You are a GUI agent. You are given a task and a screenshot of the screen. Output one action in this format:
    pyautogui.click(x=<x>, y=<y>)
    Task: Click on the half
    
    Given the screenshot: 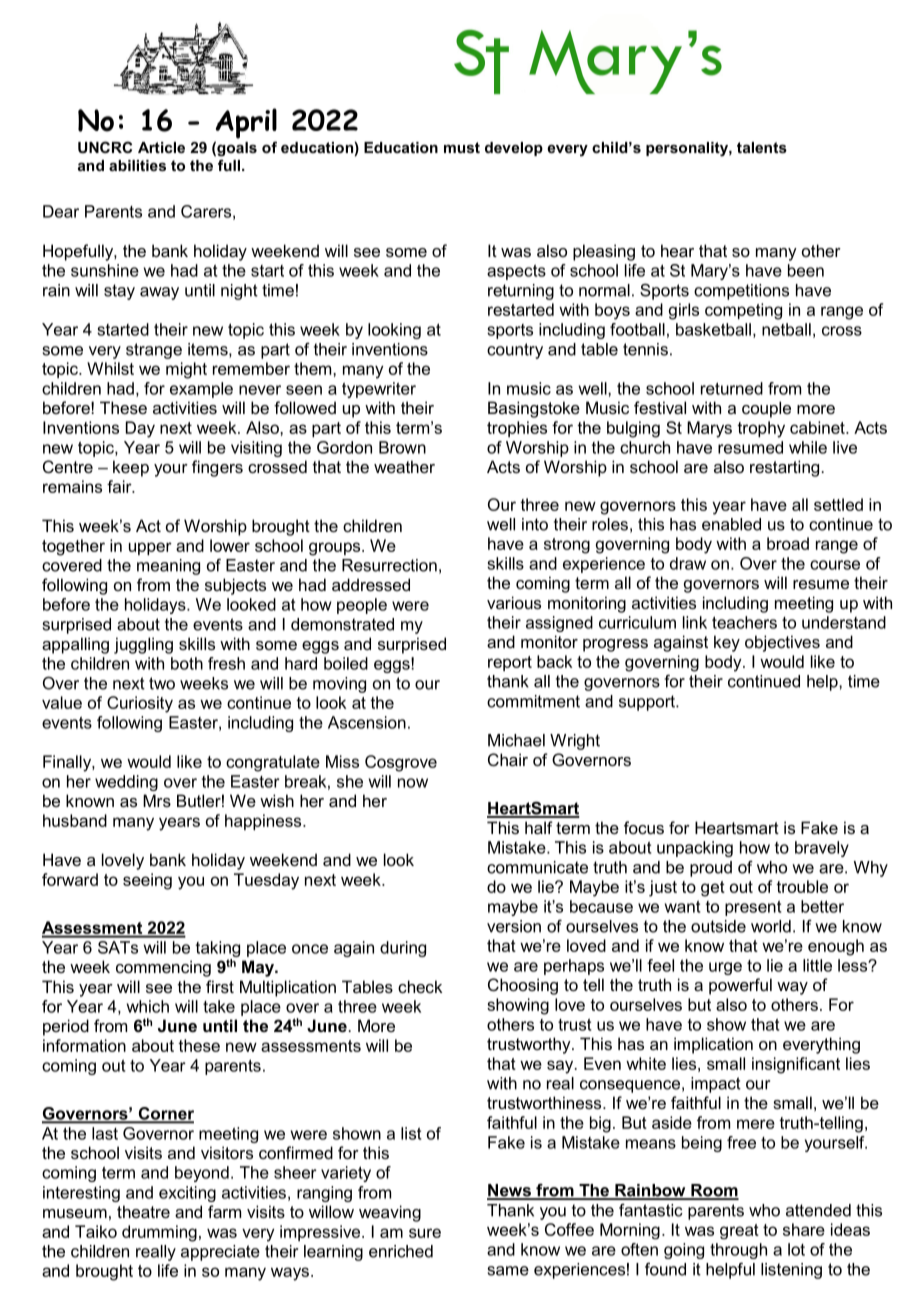 What is the action you would take?
    pyautogui.click(x=539, y=827)
